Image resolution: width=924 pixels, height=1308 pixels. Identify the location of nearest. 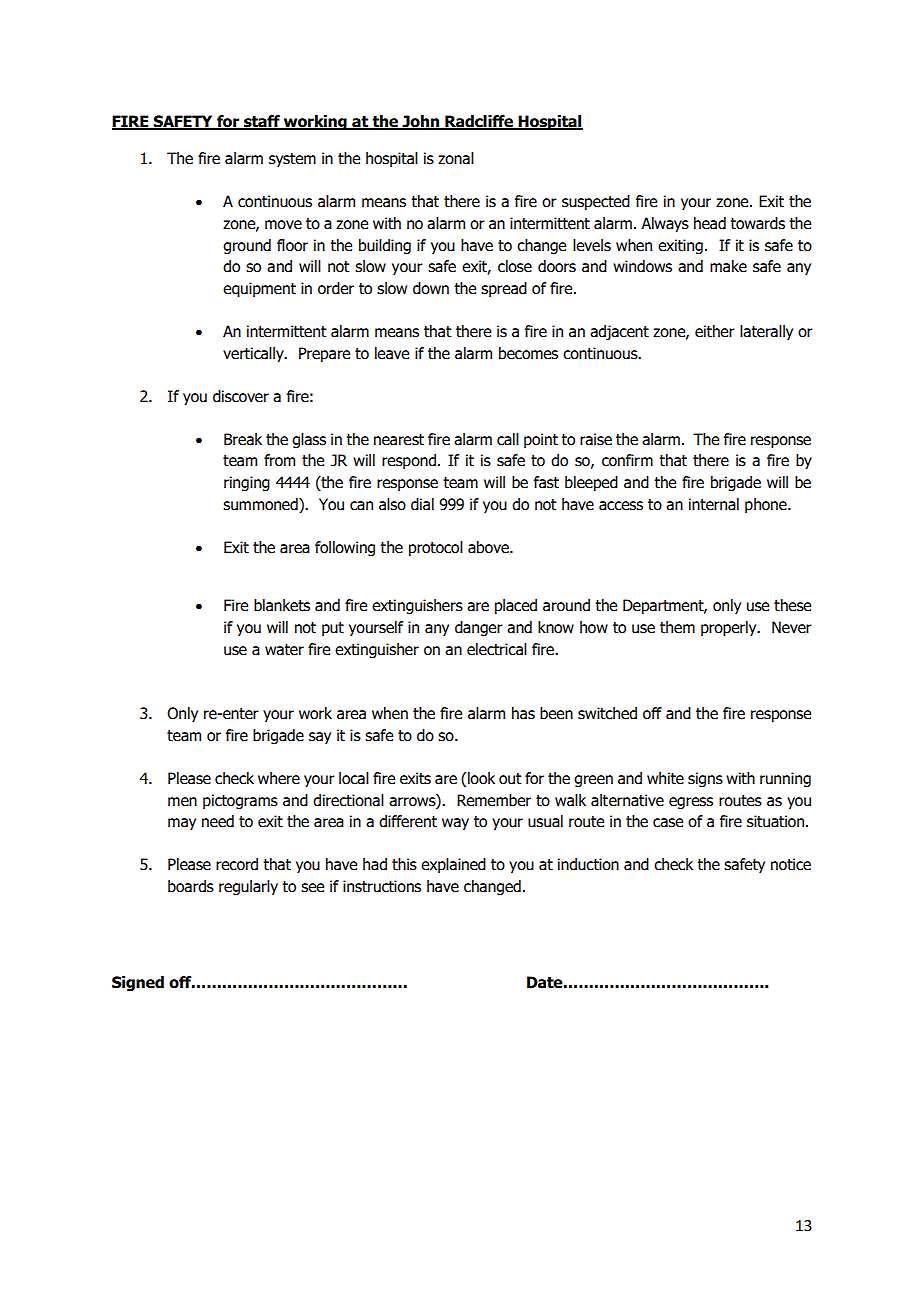
(399, 440).
